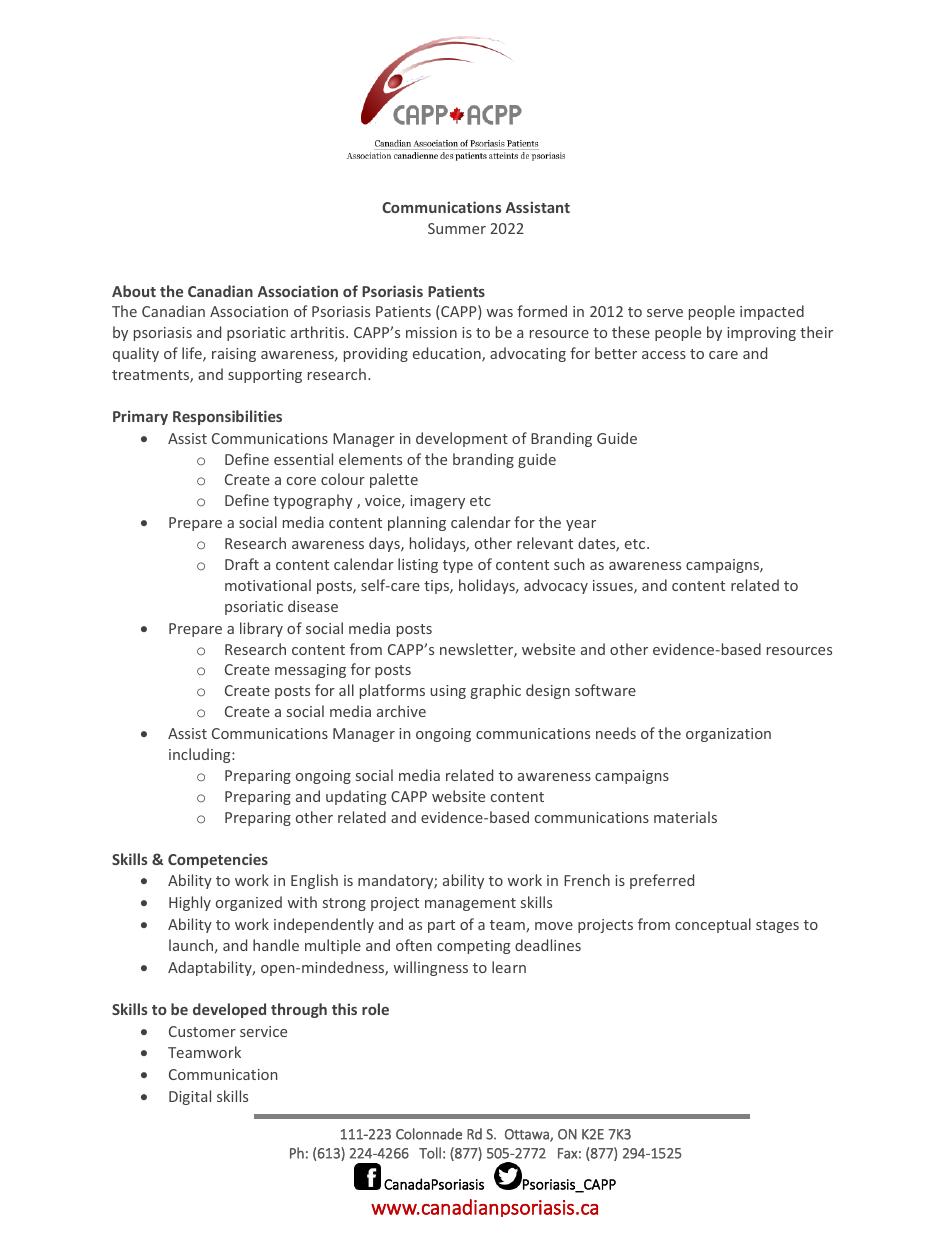 The image size is (952, 1233). Describe the element at coordinates (496, 691) in the screenshot. I see `graphic` at that location.
